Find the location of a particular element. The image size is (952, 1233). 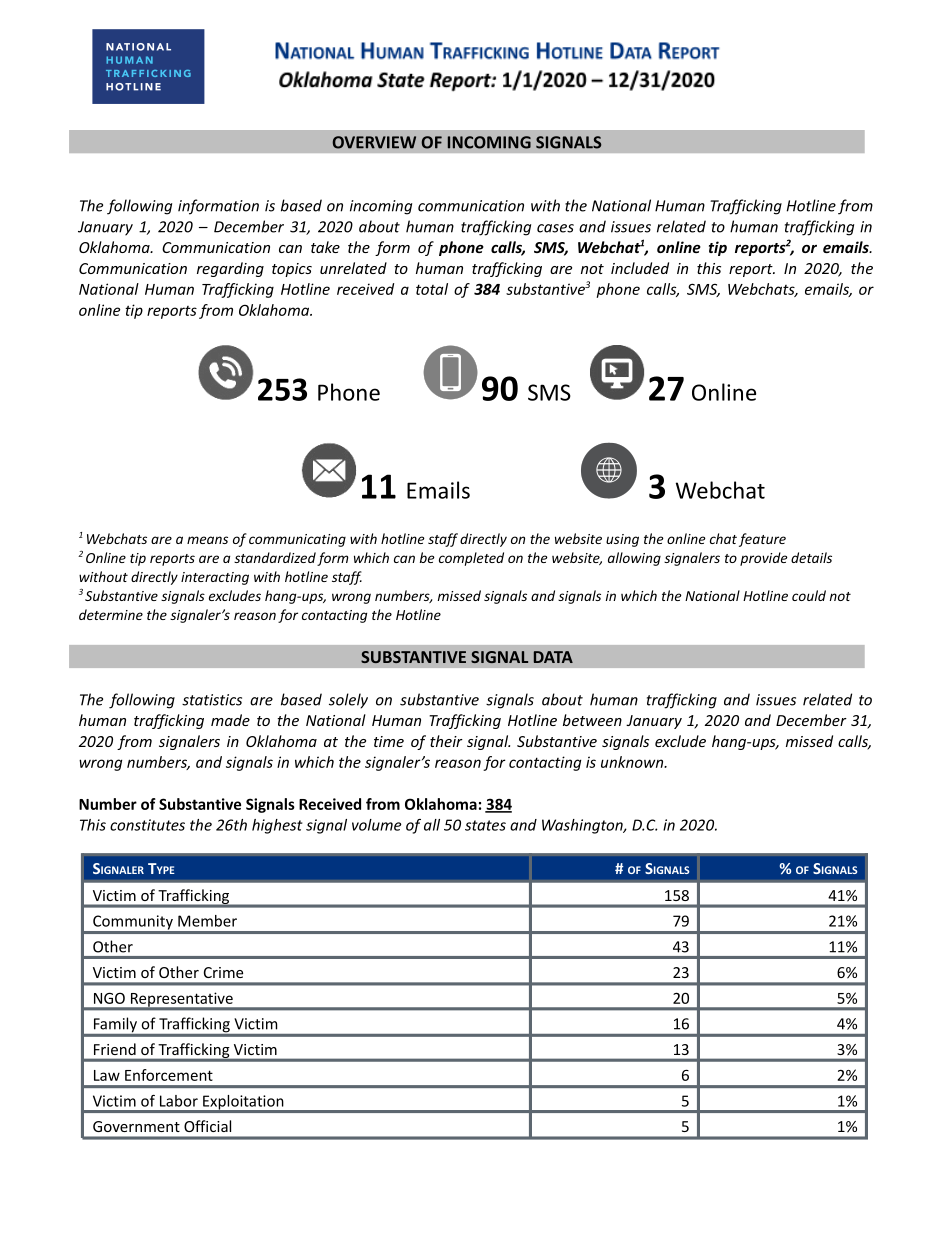

included is located at coordinates (640, 268).
